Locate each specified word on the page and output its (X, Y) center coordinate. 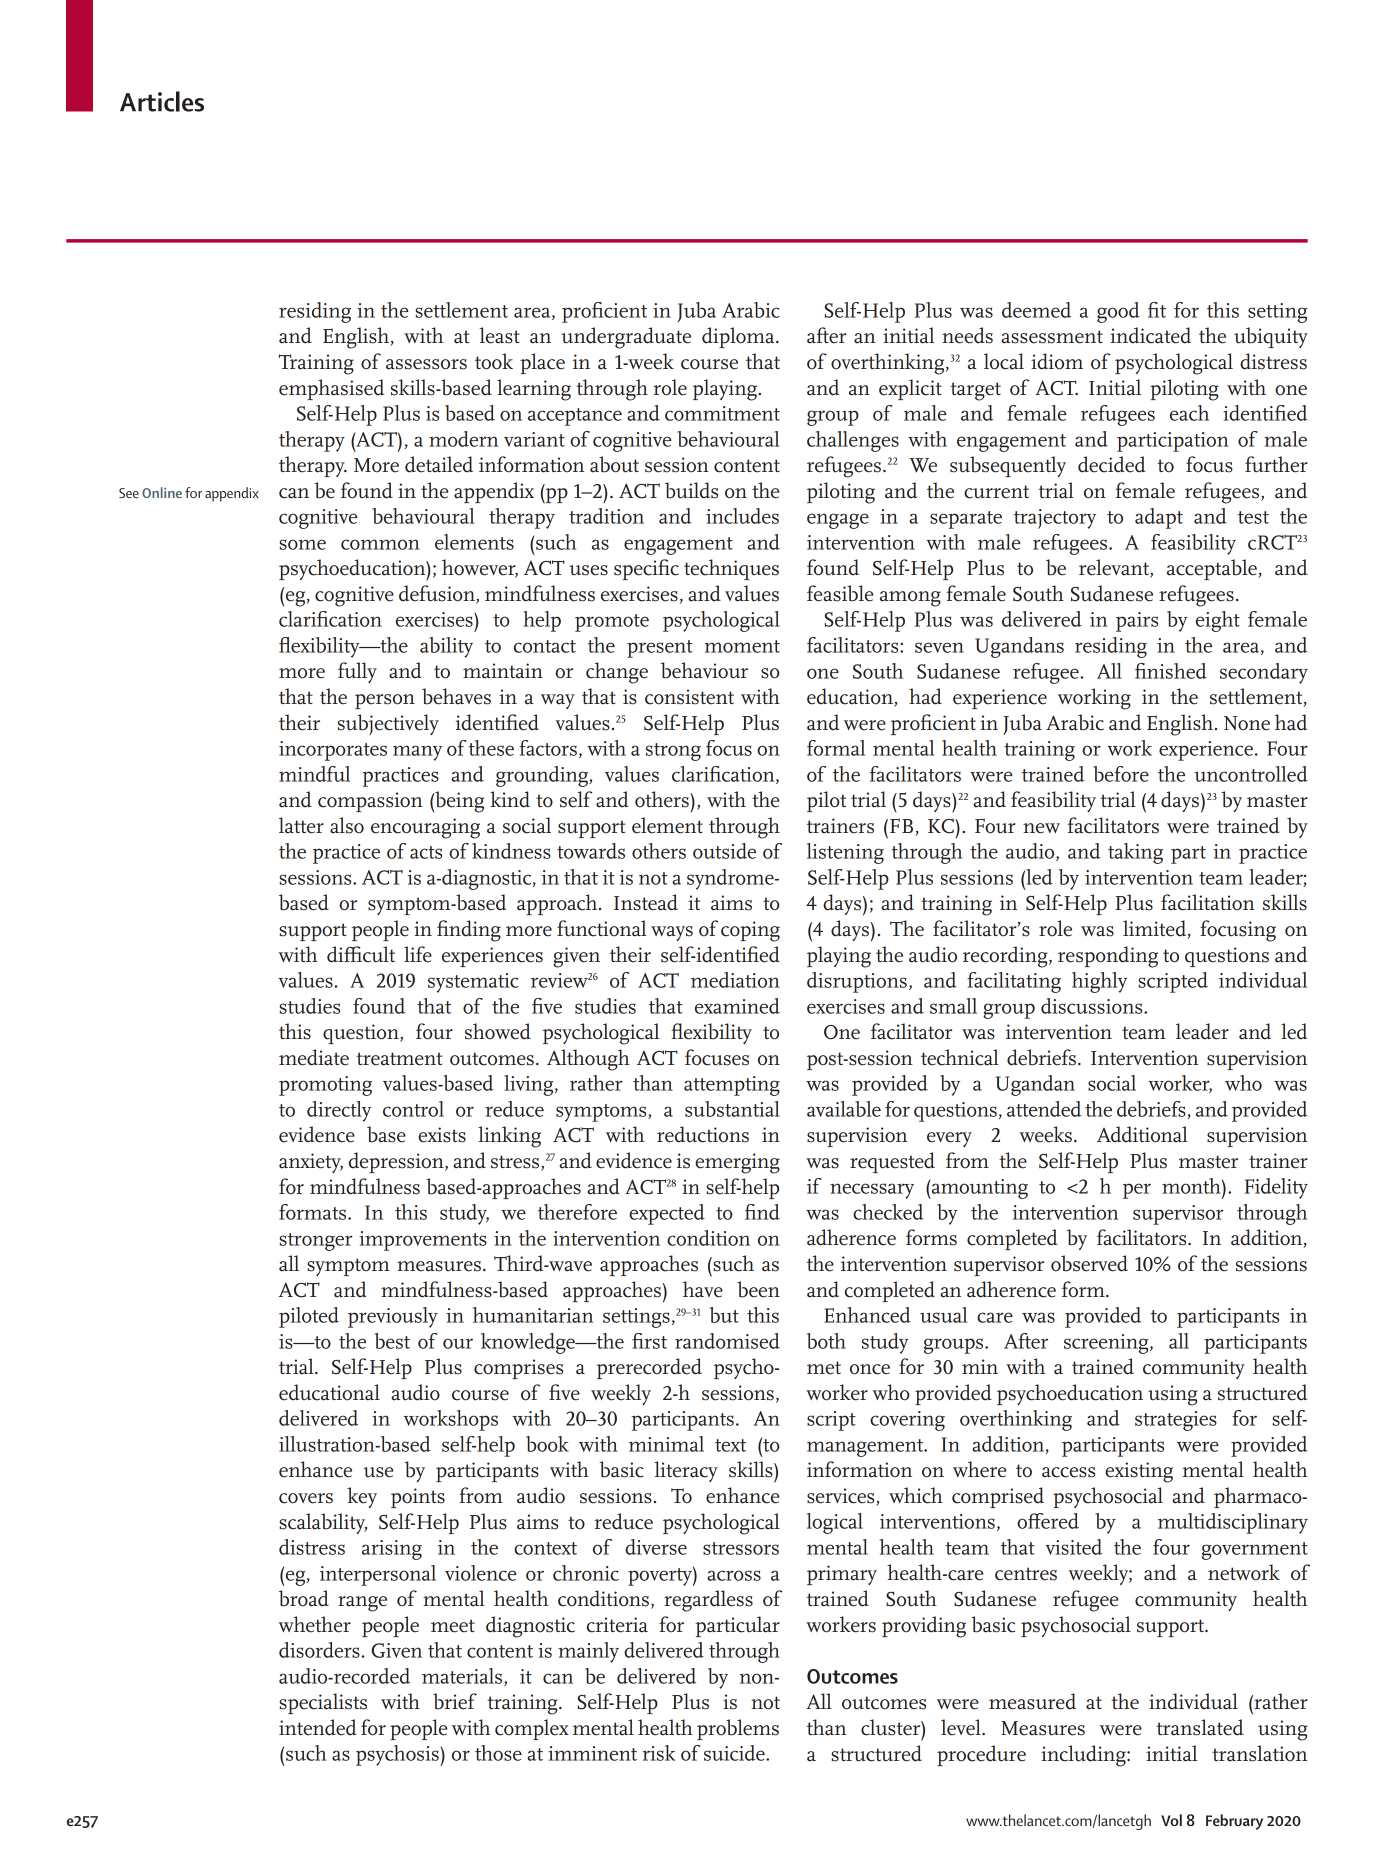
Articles (162, 101)
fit (1157, 310)
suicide (735, 1753)
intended (318, 1727)
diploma (739, 337)
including (1084, 1756)
